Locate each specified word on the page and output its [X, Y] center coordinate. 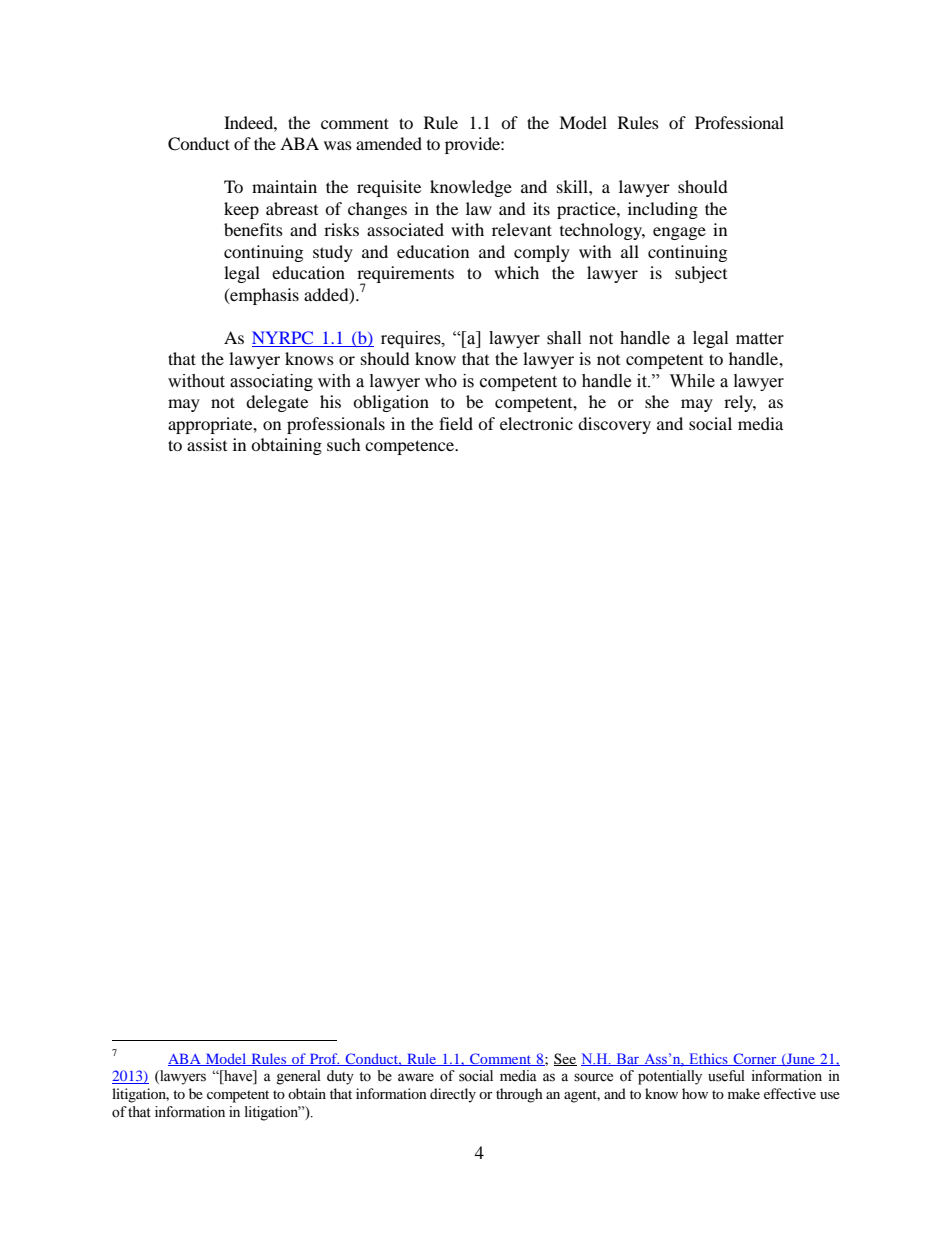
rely [740, 403]
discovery [614, 425]
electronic [536, 423]
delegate [277, 403]
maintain [284, 186]
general [299, 1077]
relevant [522, 229]
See [565, 1059]
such [344, 444]
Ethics [708, 1059]
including [663, 210]
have [238, 1077]
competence [411, 447]
